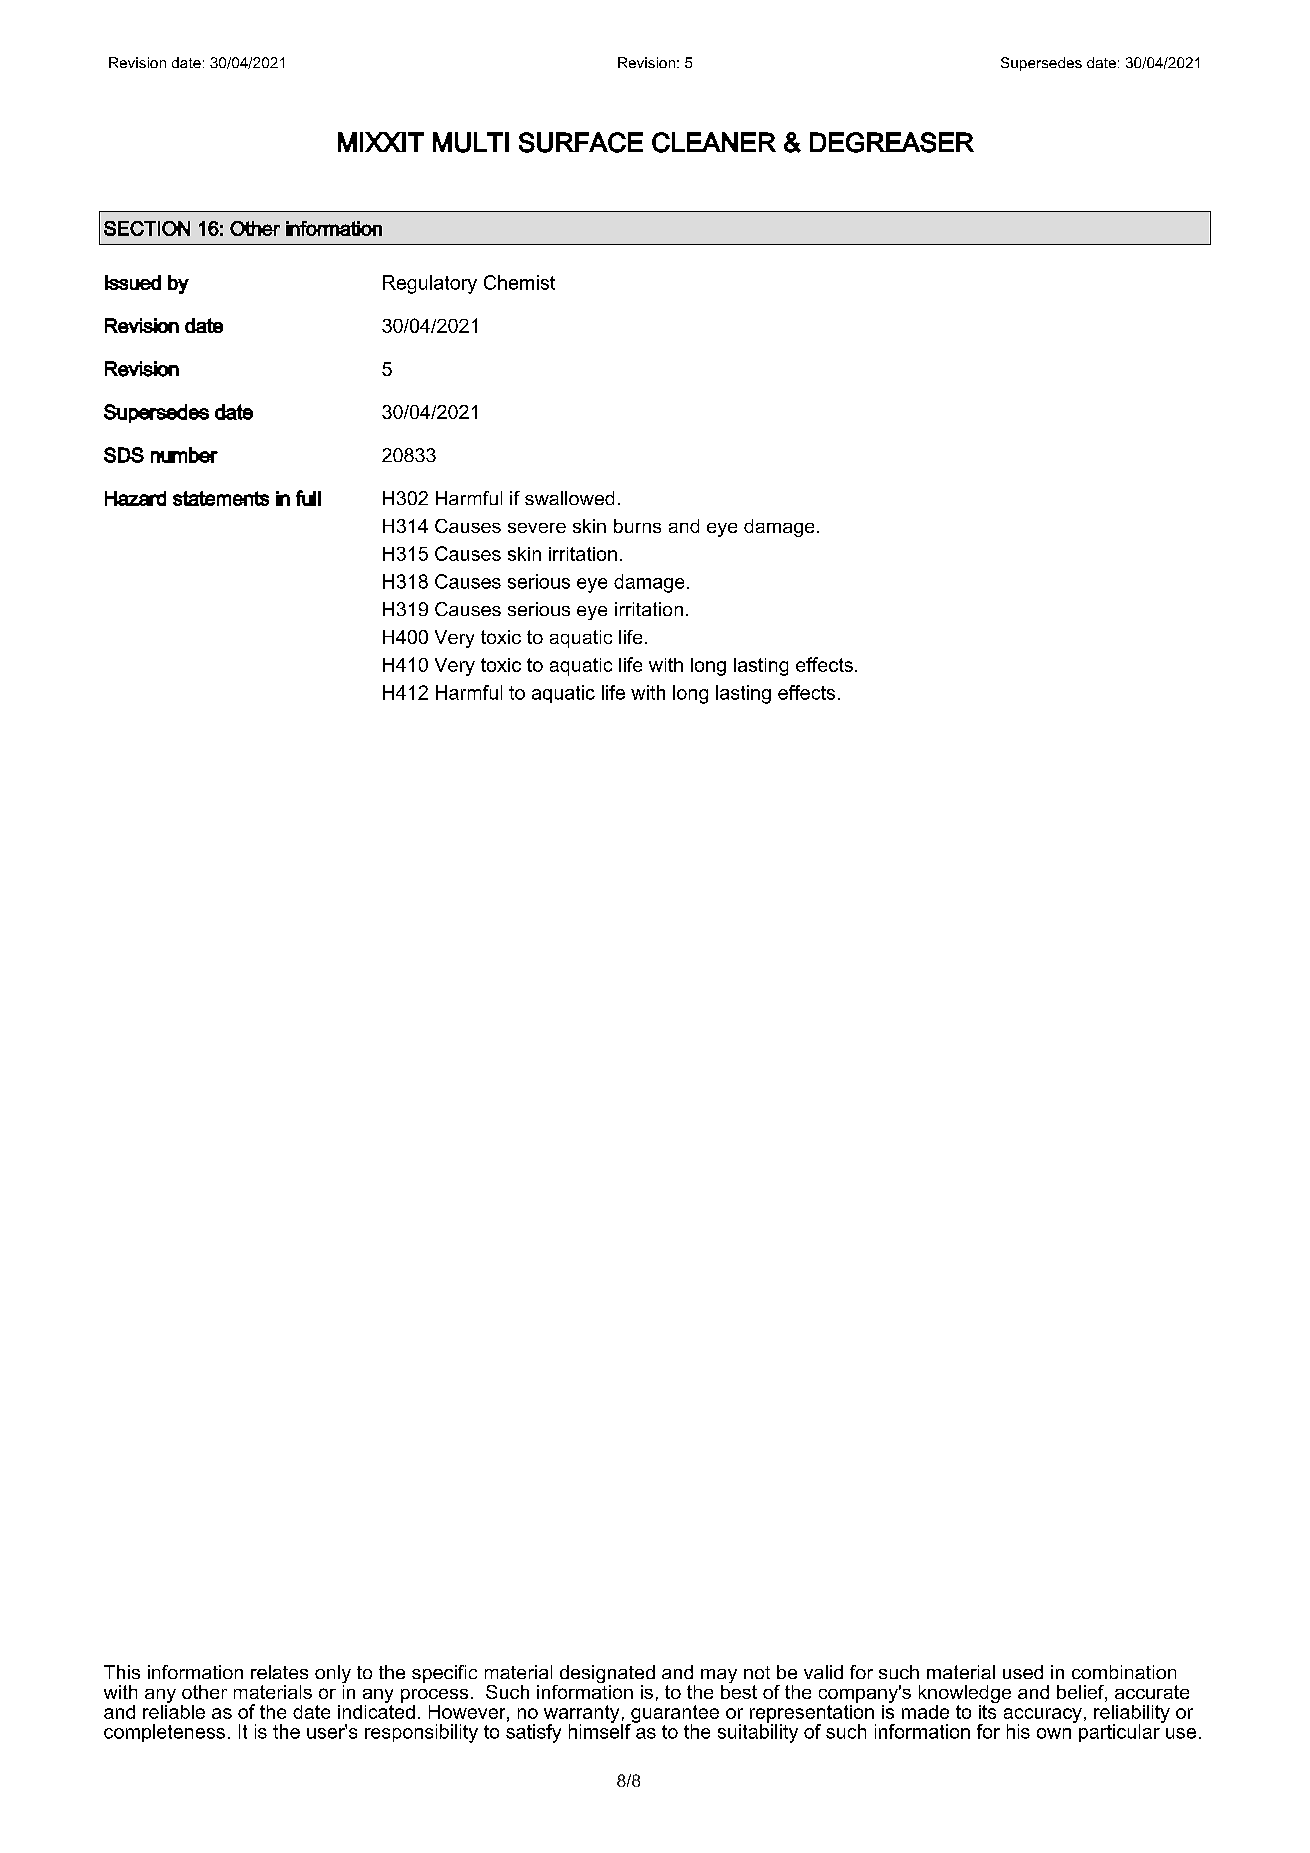 The image size is (1310, 1853). I want to click on SURFACE, so click(581, 142).
